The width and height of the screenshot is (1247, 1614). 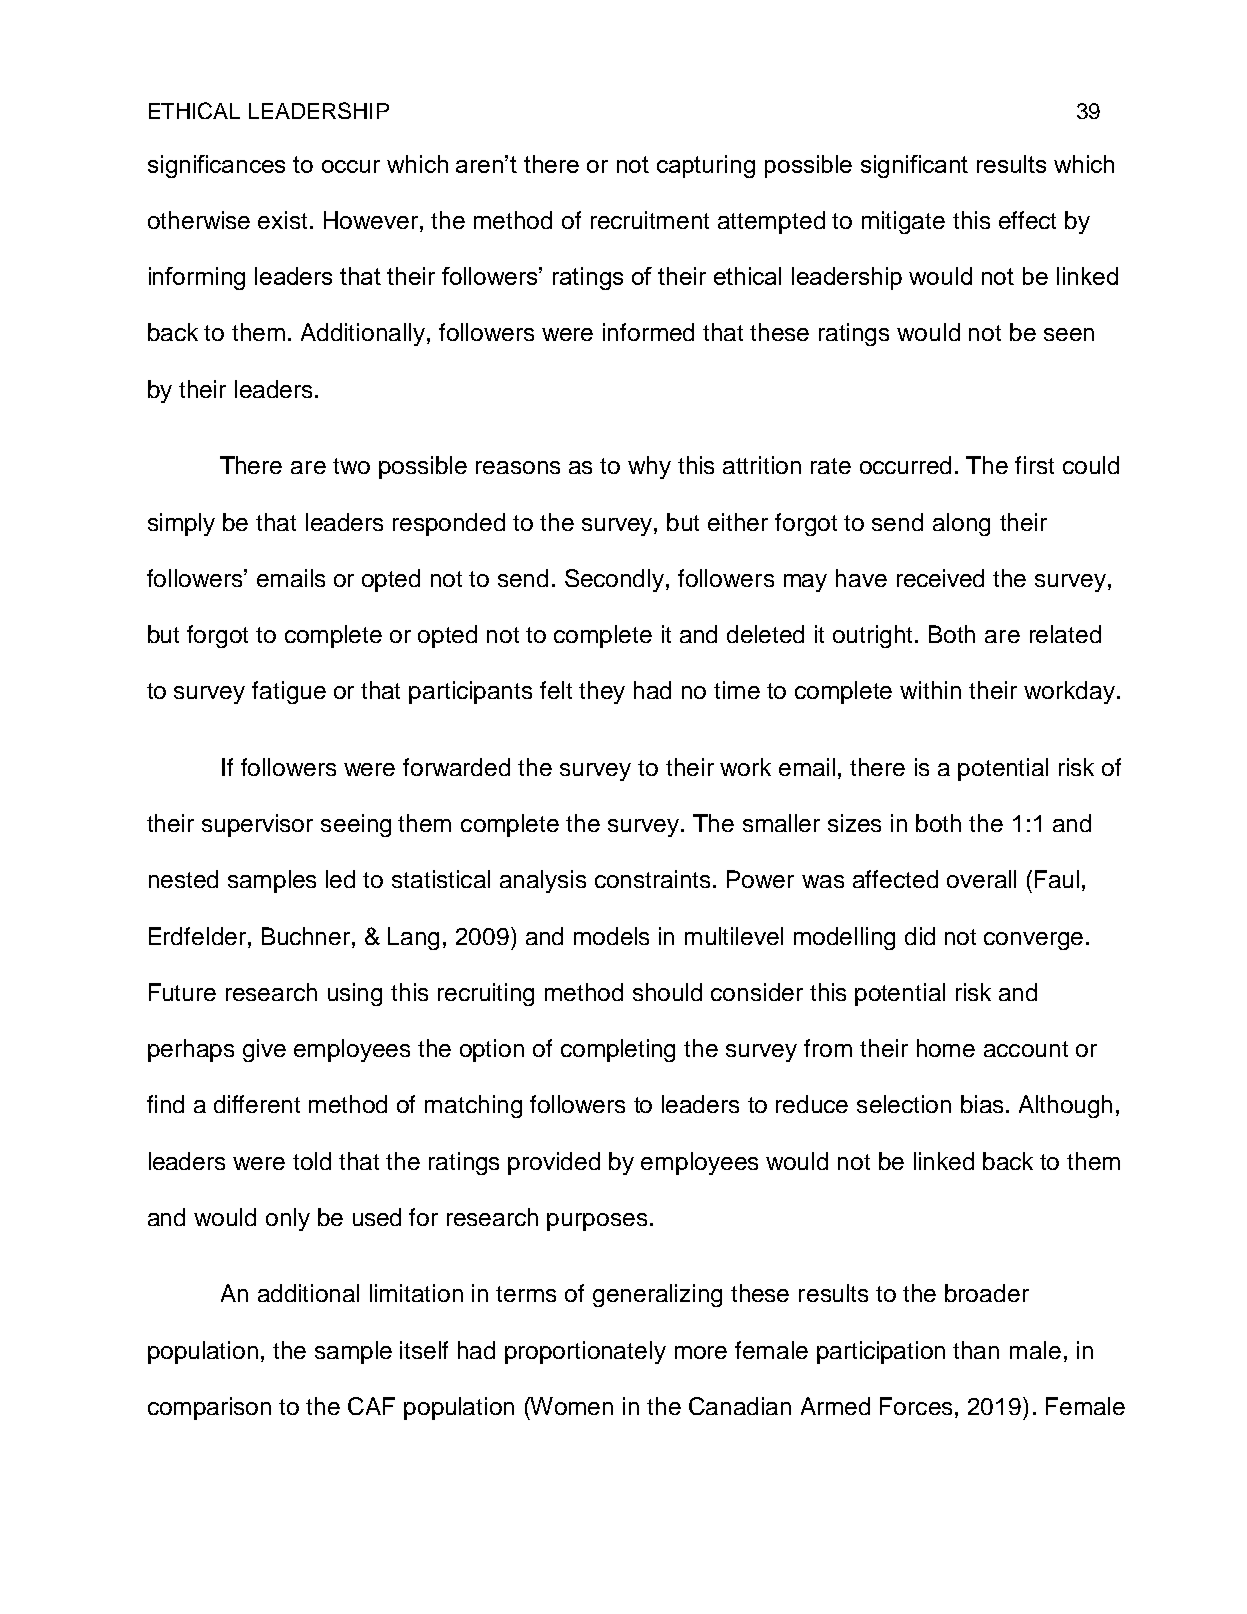 What do you see at coordinates (652, 879) in the screenshot?
I see `constraints` at bounding box center [652, 879].
